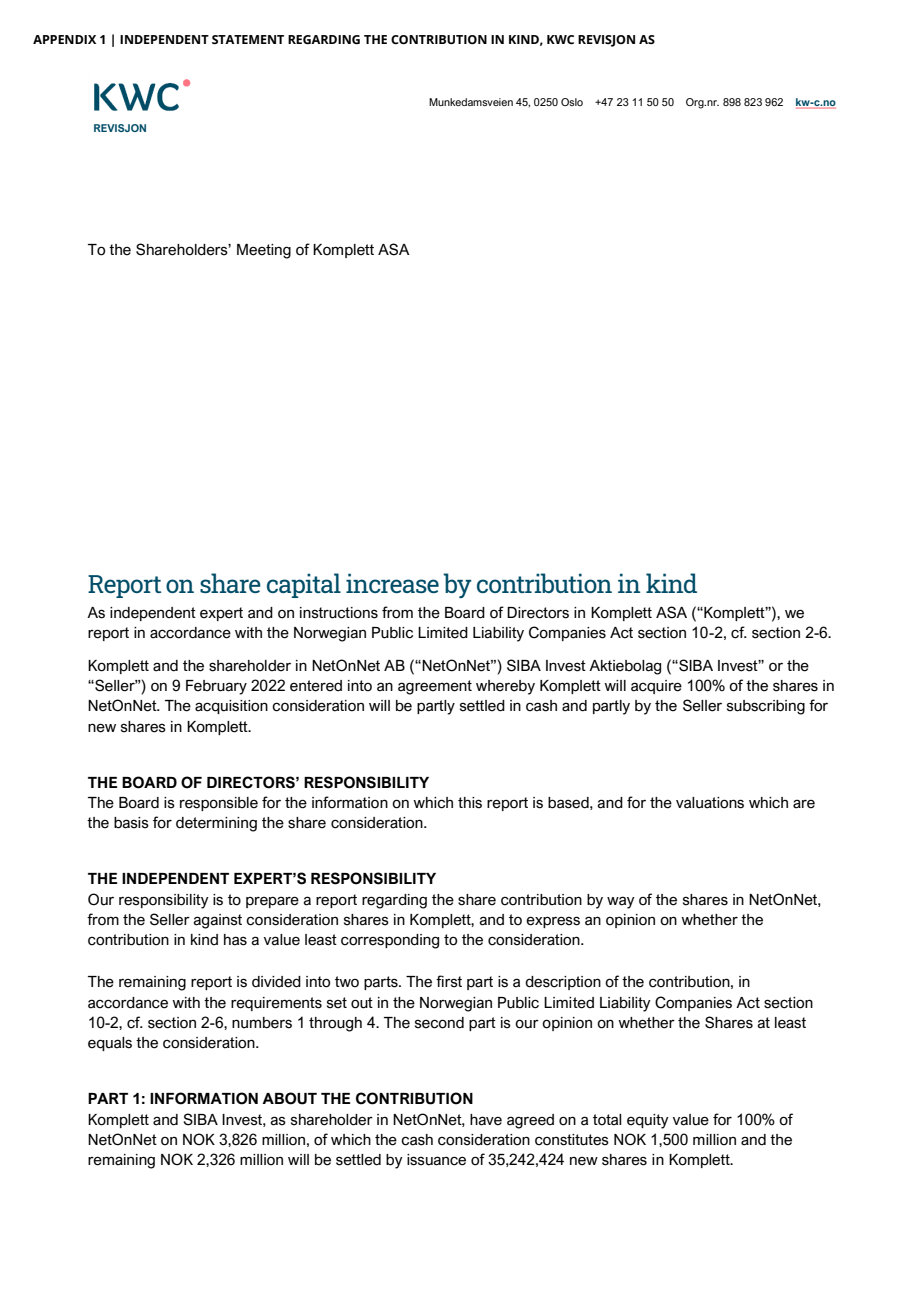  I want to click on Meeting, so click(264, 251).
